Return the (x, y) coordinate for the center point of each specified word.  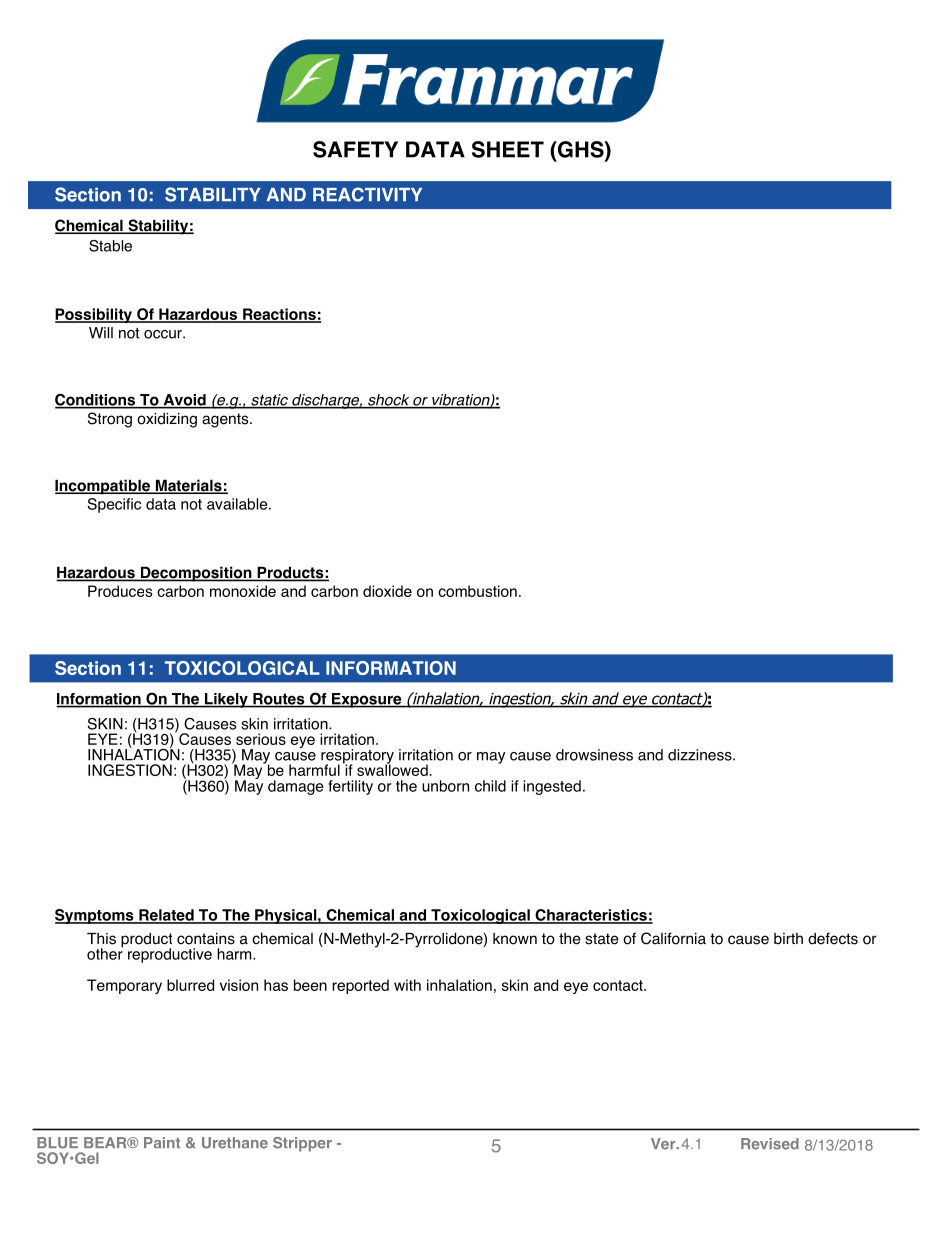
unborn (445, 786)
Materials (188, 486)
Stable (110, 246)
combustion (477, 591)
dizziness (701, 755)
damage (296, 787)
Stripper (302, 1144)
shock (389, 401)
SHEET (508, 149)
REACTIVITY (367, 194)
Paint (162, 1143)
